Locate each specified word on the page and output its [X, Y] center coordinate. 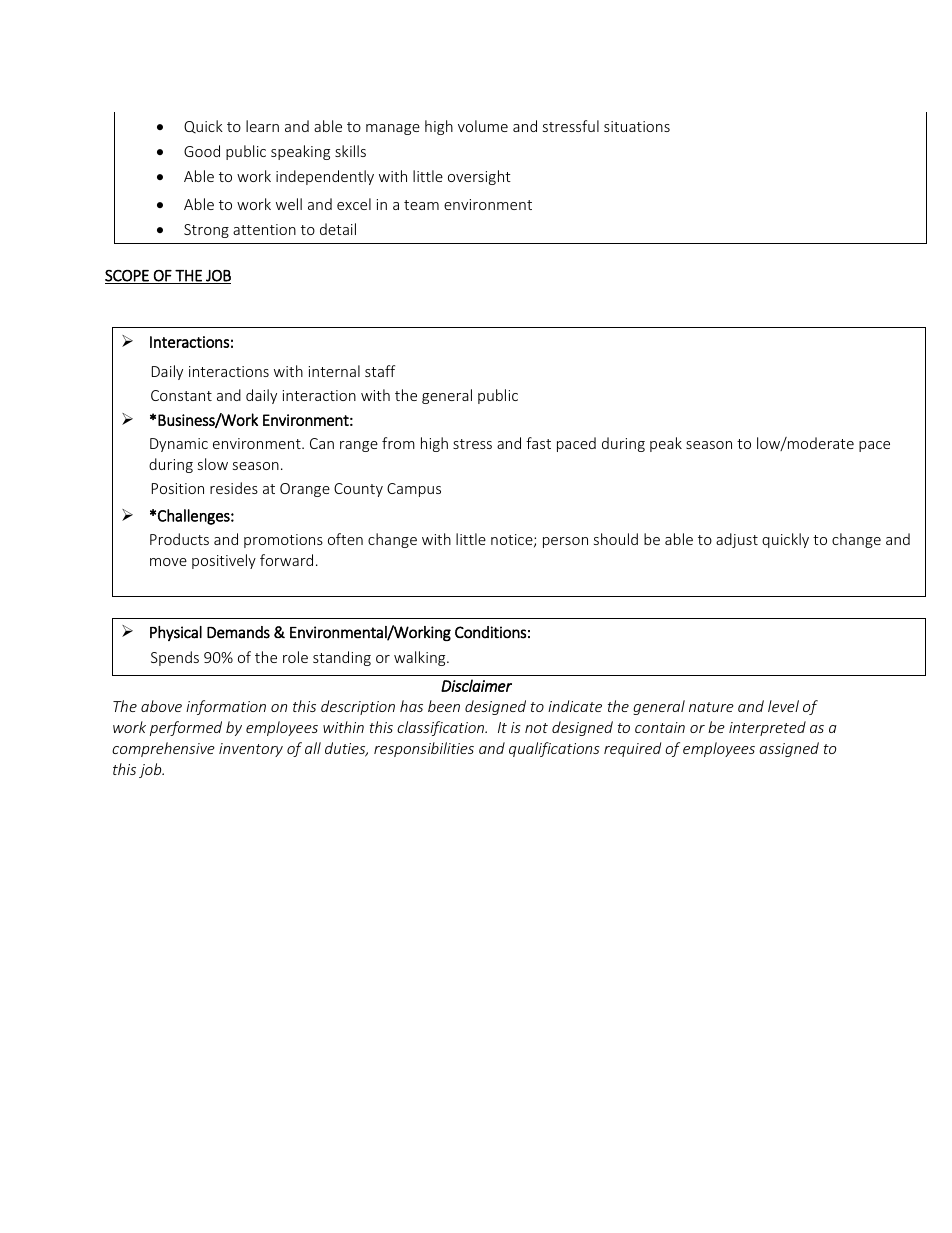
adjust [737, 540]
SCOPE [128, 277]
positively [224, 561]
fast [538, 443]
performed [186, 728]
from [398, 443]
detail [338, 229]
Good [202, 151]
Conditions [490, 632]
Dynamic [179, 445]
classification [442, 728]
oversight [479, 177]
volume [483, 126]
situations [637, 126]
